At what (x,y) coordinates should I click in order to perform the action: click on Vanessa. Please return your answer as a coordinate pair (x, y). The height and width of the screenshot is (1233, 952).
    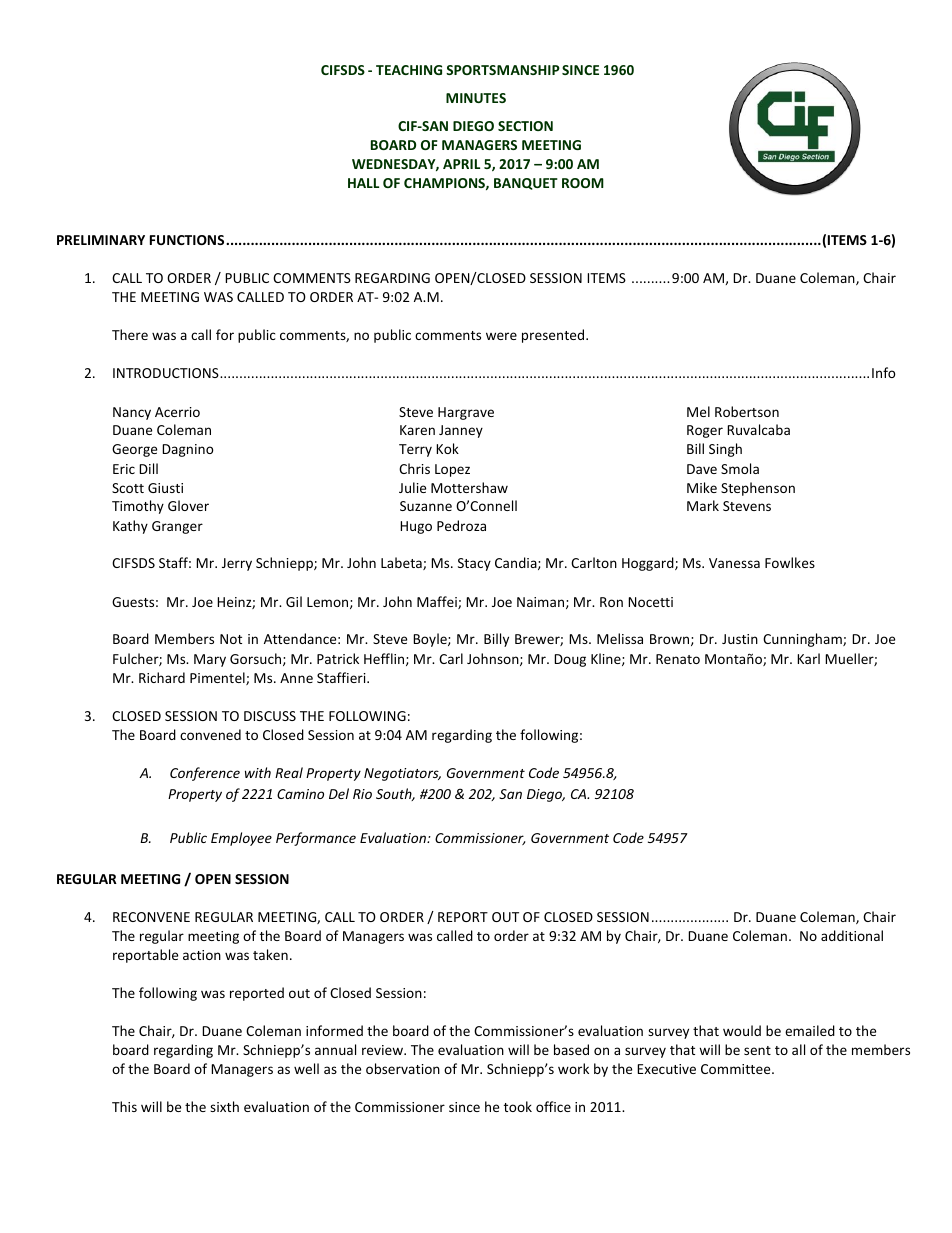
    Looking at the image, I should click on (734, 563).
